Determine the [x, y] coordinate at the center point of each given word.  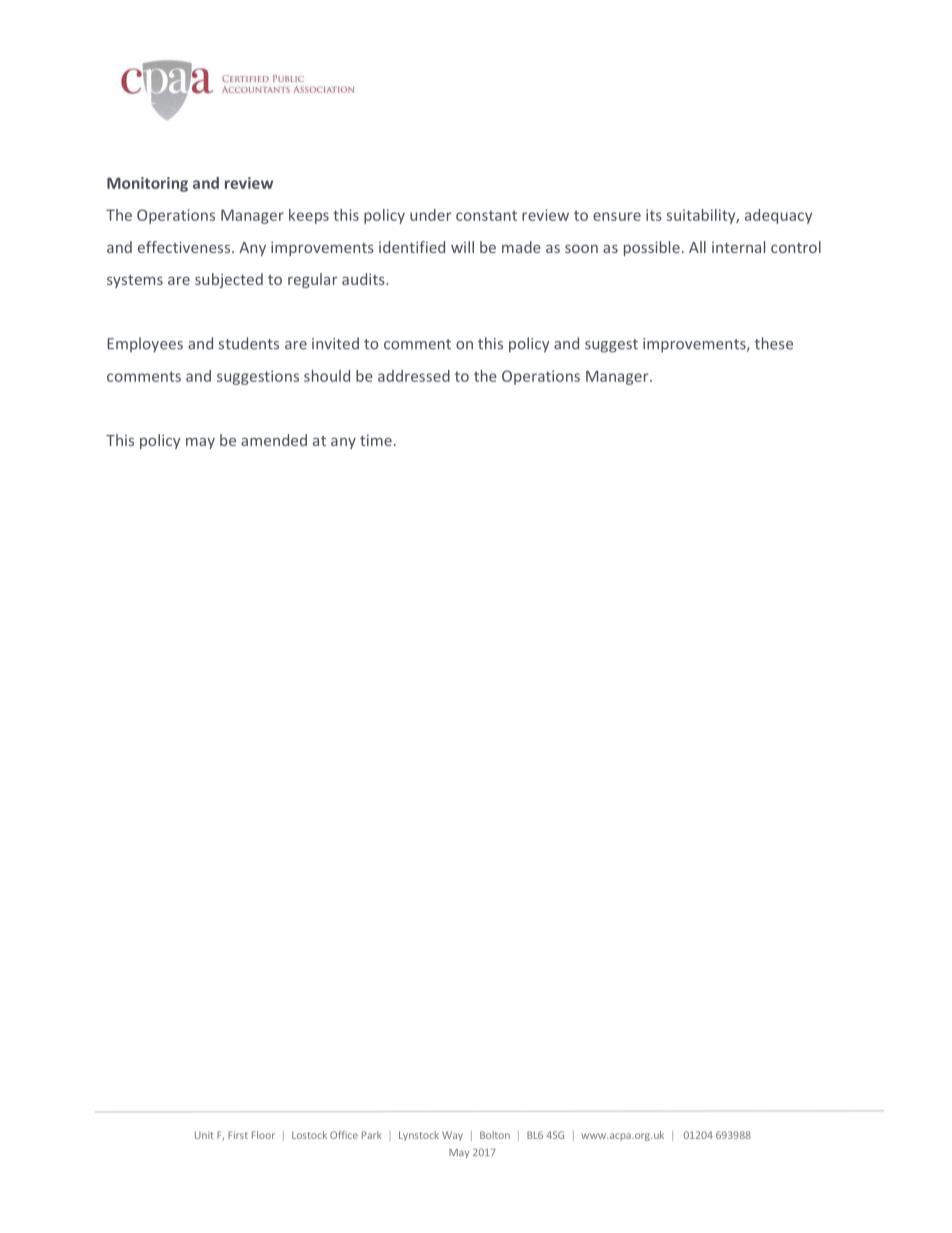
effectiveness [185, 247]
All [697, 247]
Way [452, 1136]
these [774, 343]
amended [274, 440]
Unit [204, 1135]
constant [486, 215]
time [376, 440]
